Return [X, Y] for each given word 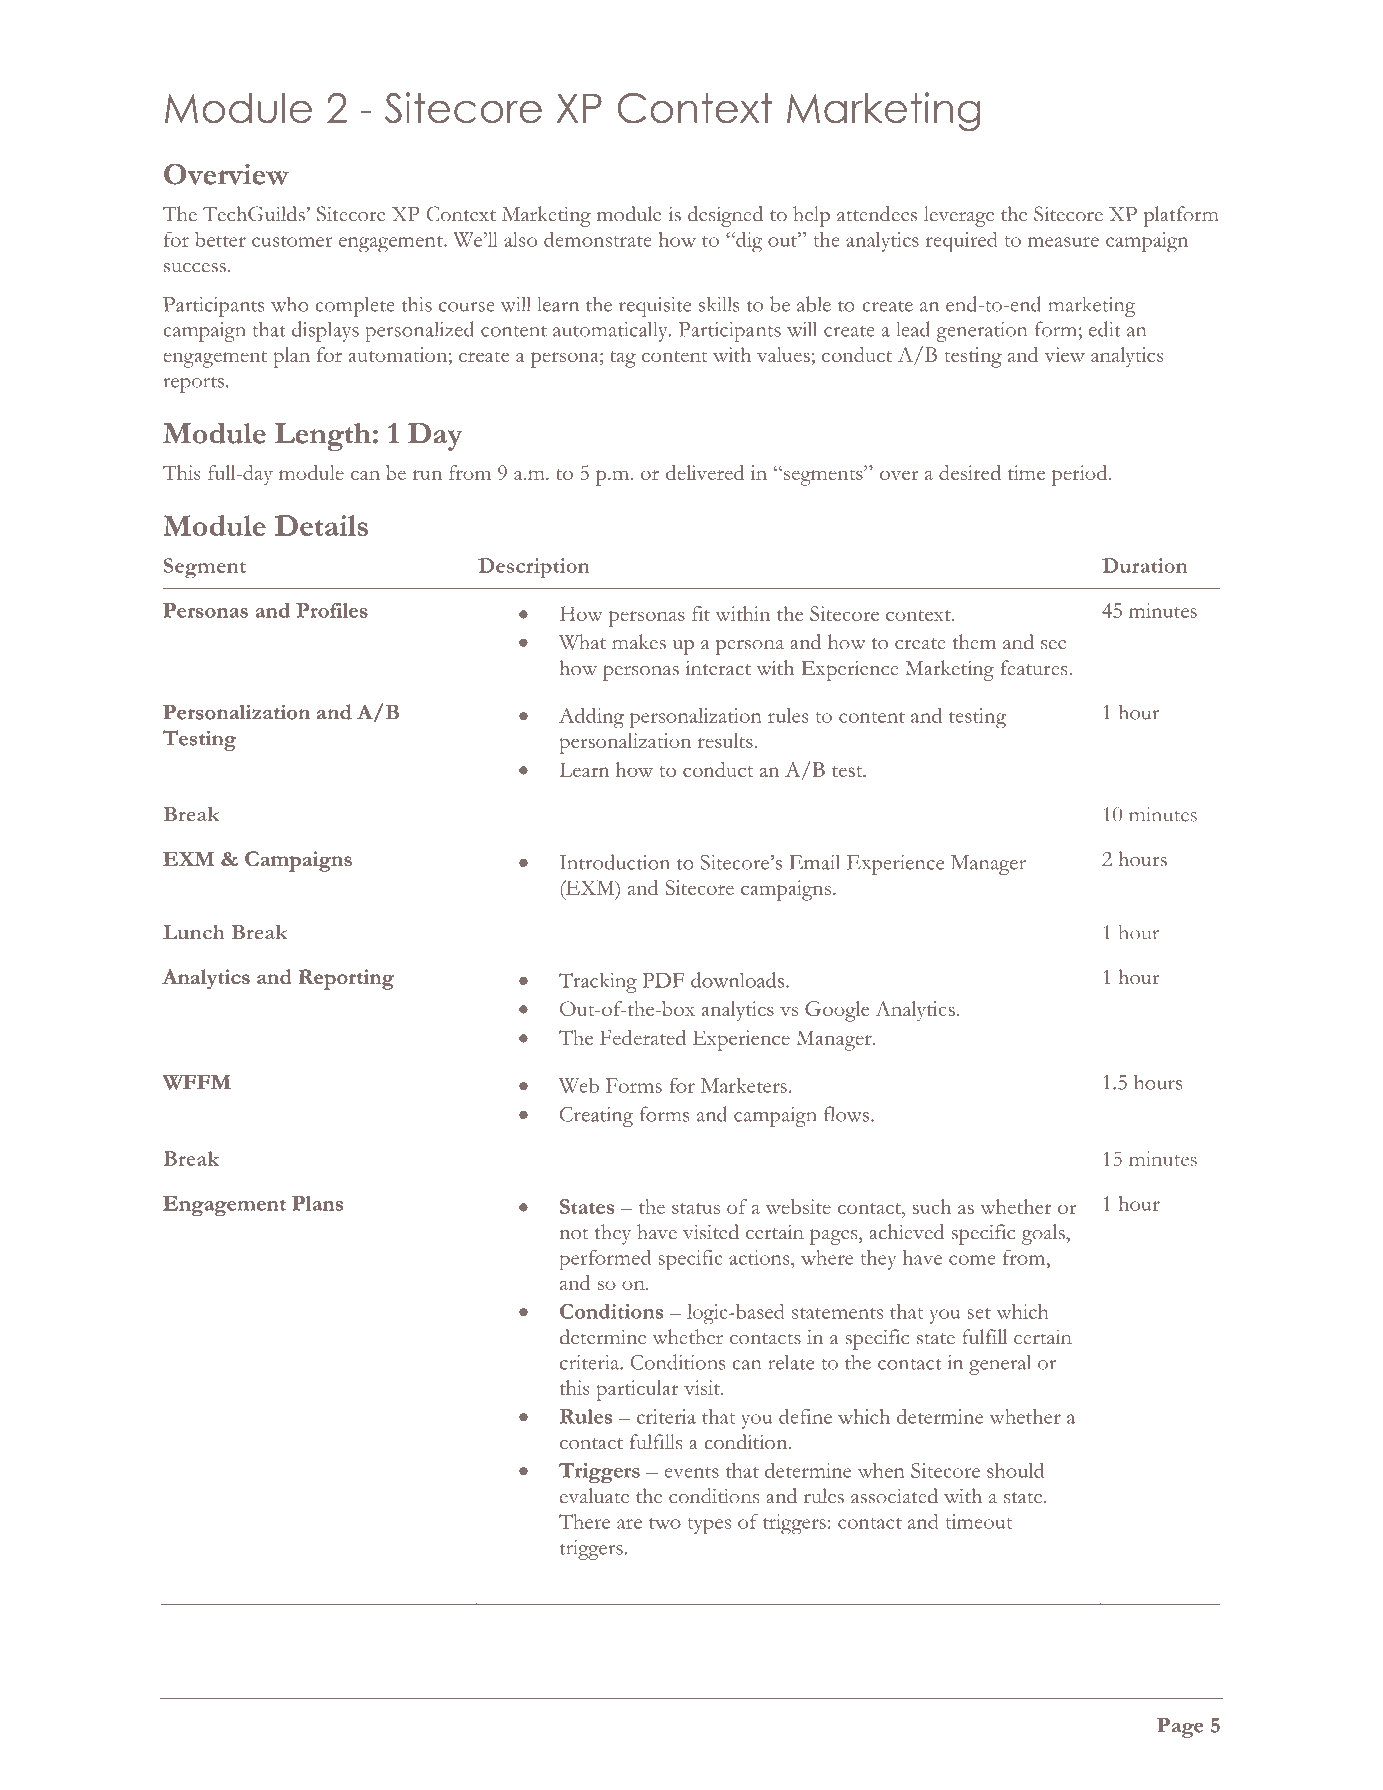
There [584, 1521]
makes [639, 642]
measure [1063, 242]
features [1035, 668]
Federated [643, 1037]
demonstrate [598, 239]
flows [846, 1114]
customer [292, 241]
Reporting [346, 979]
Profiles [332, 610]
